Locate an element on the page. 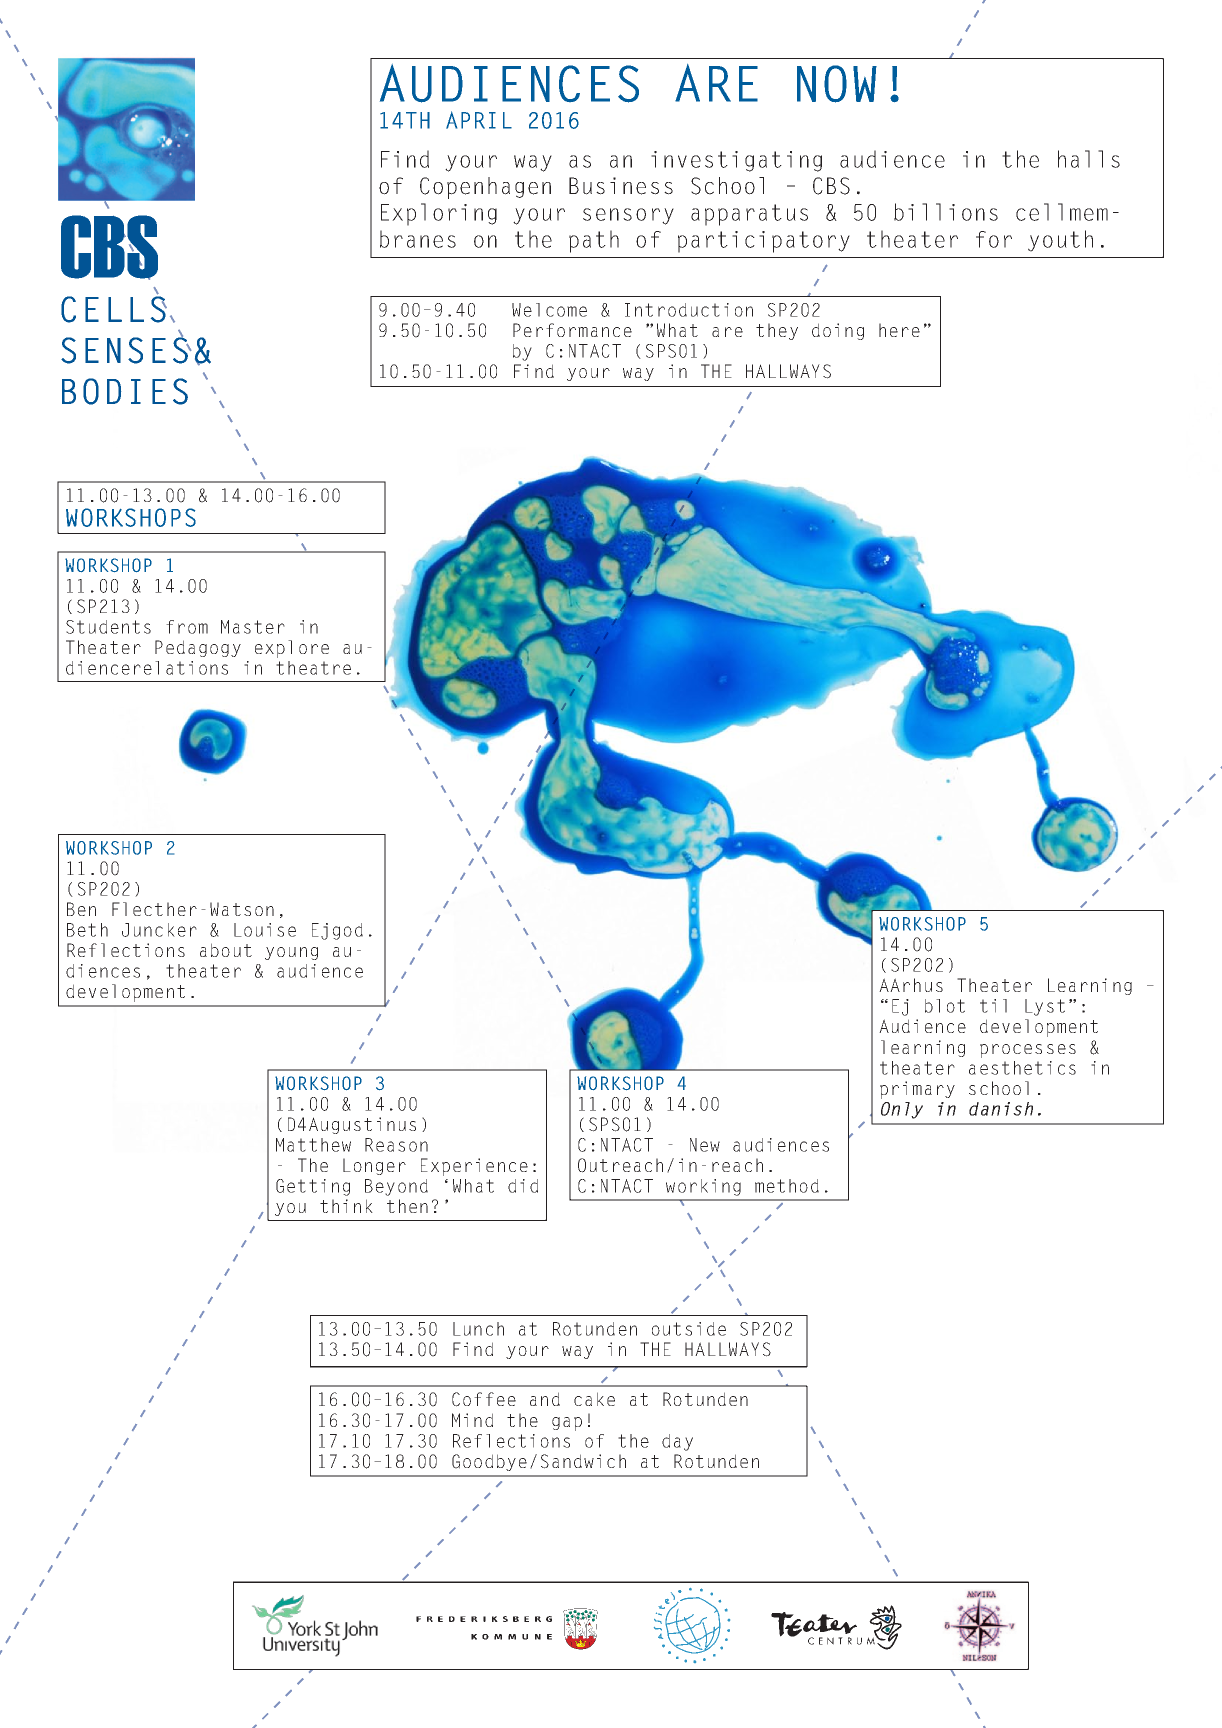 Image resolution: width=1222 pixels, height=1728 pixels. New is located at coordinates (705, 1145).
